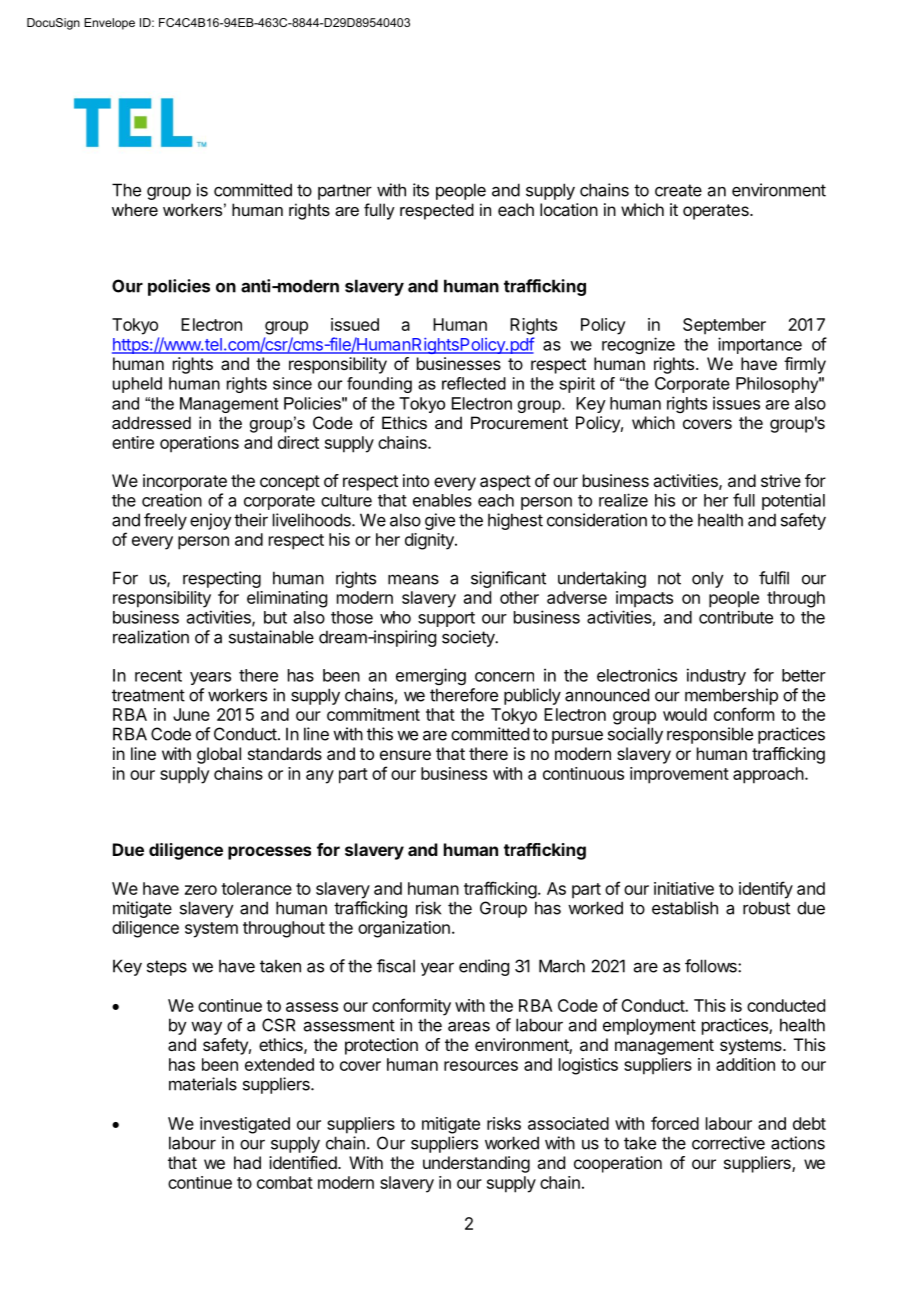 The height and width of the screenshot is (1308, 924). I want to click on only, so click(708, 579).
